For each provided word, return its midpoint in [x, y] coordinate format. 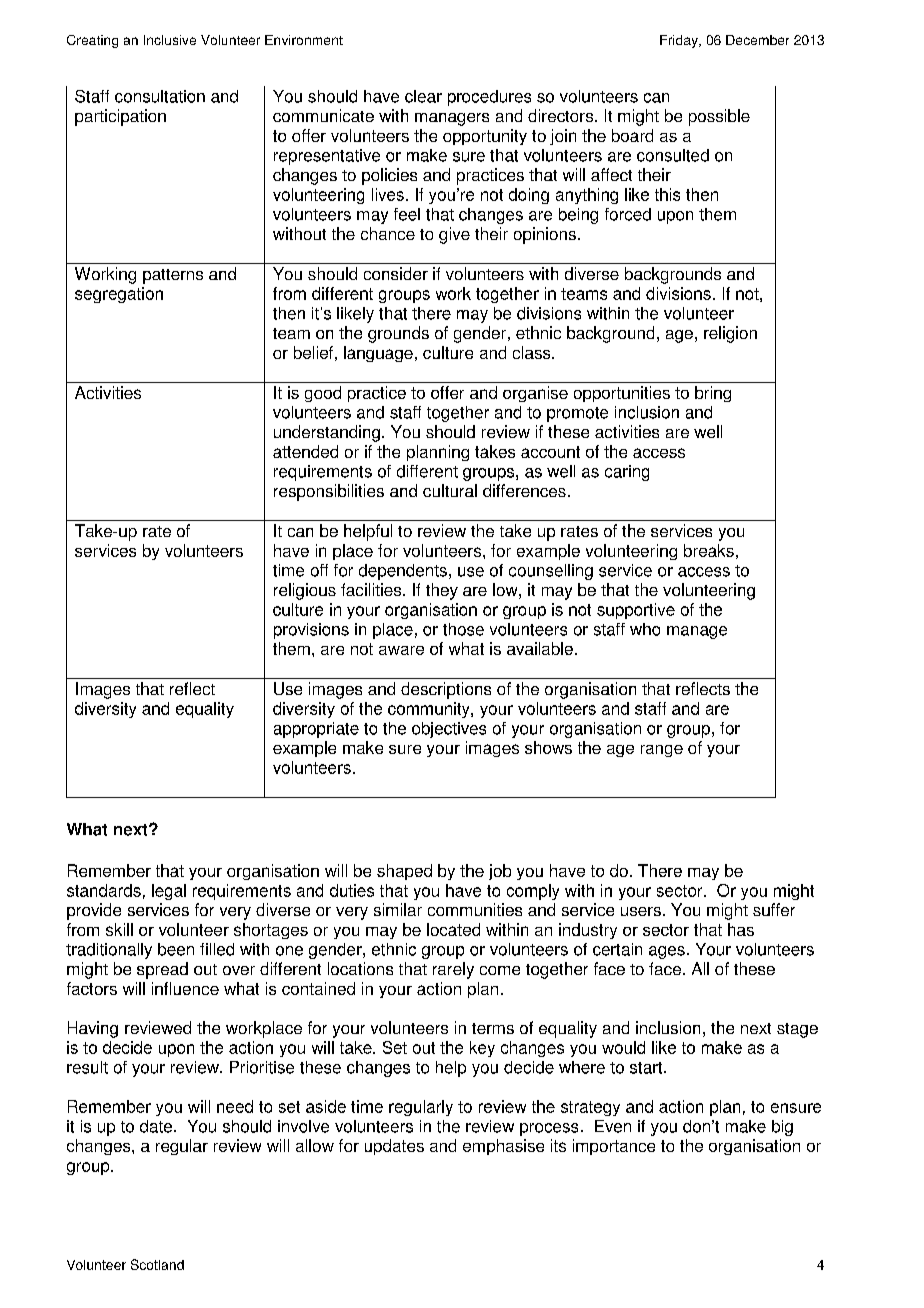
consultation [160, 96]
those [463, 629]
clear [423, 96]
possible [719, 117]
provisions [311, 631]
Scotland [157, 1264]
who [645, 629]
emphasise [503, 1147]
